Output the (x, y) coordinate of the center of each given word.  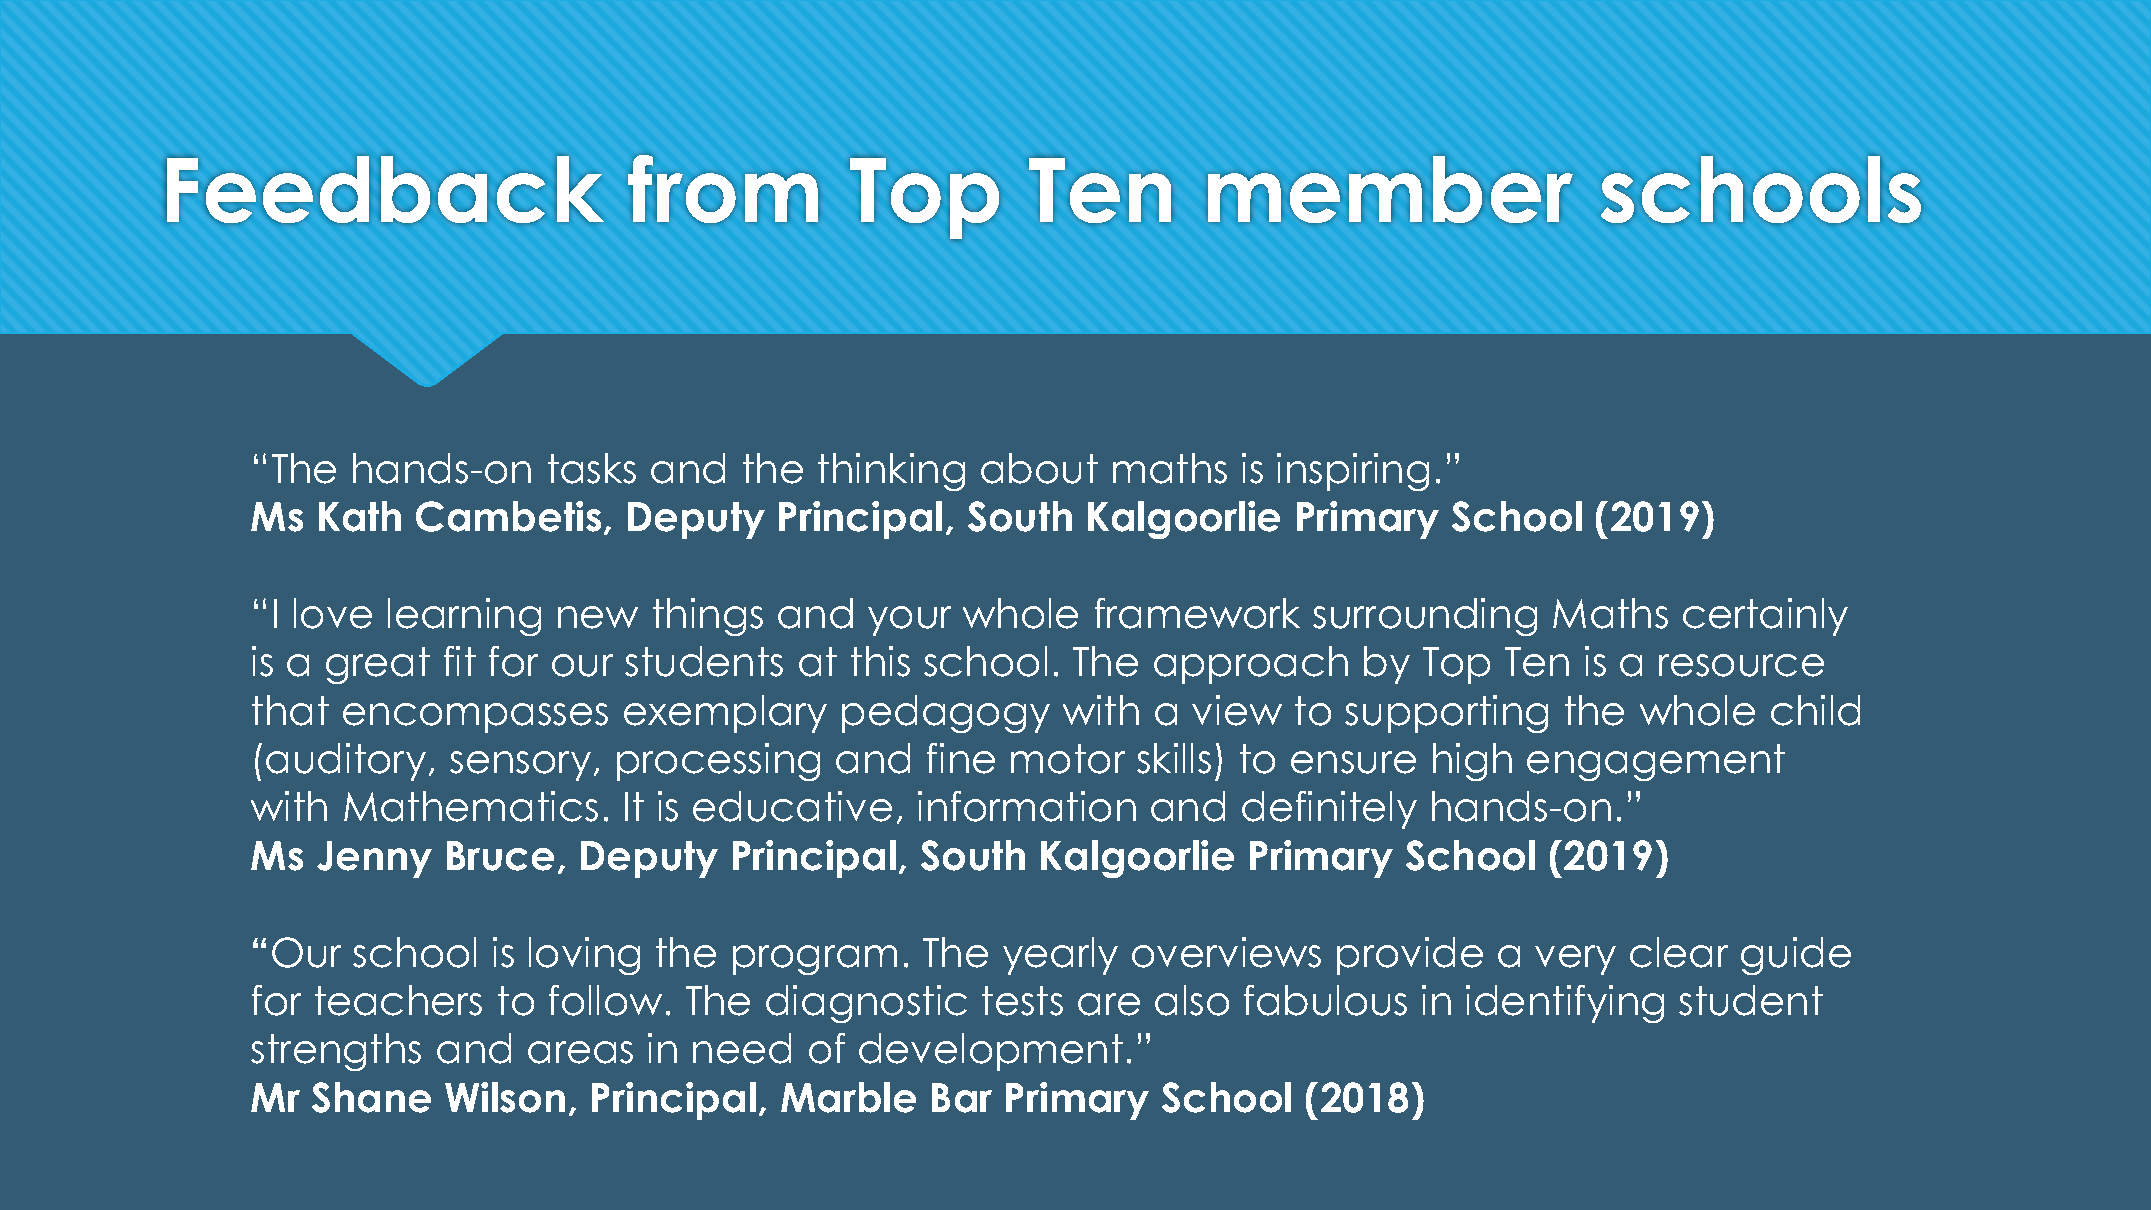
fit (460, 661)
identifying (1565, 1004)
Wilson (505, 1097)
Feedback (385, 189)
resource (1741, 665)
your (909, 621)
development (991, 1052)
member (1390, 189)
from (723, 189)
